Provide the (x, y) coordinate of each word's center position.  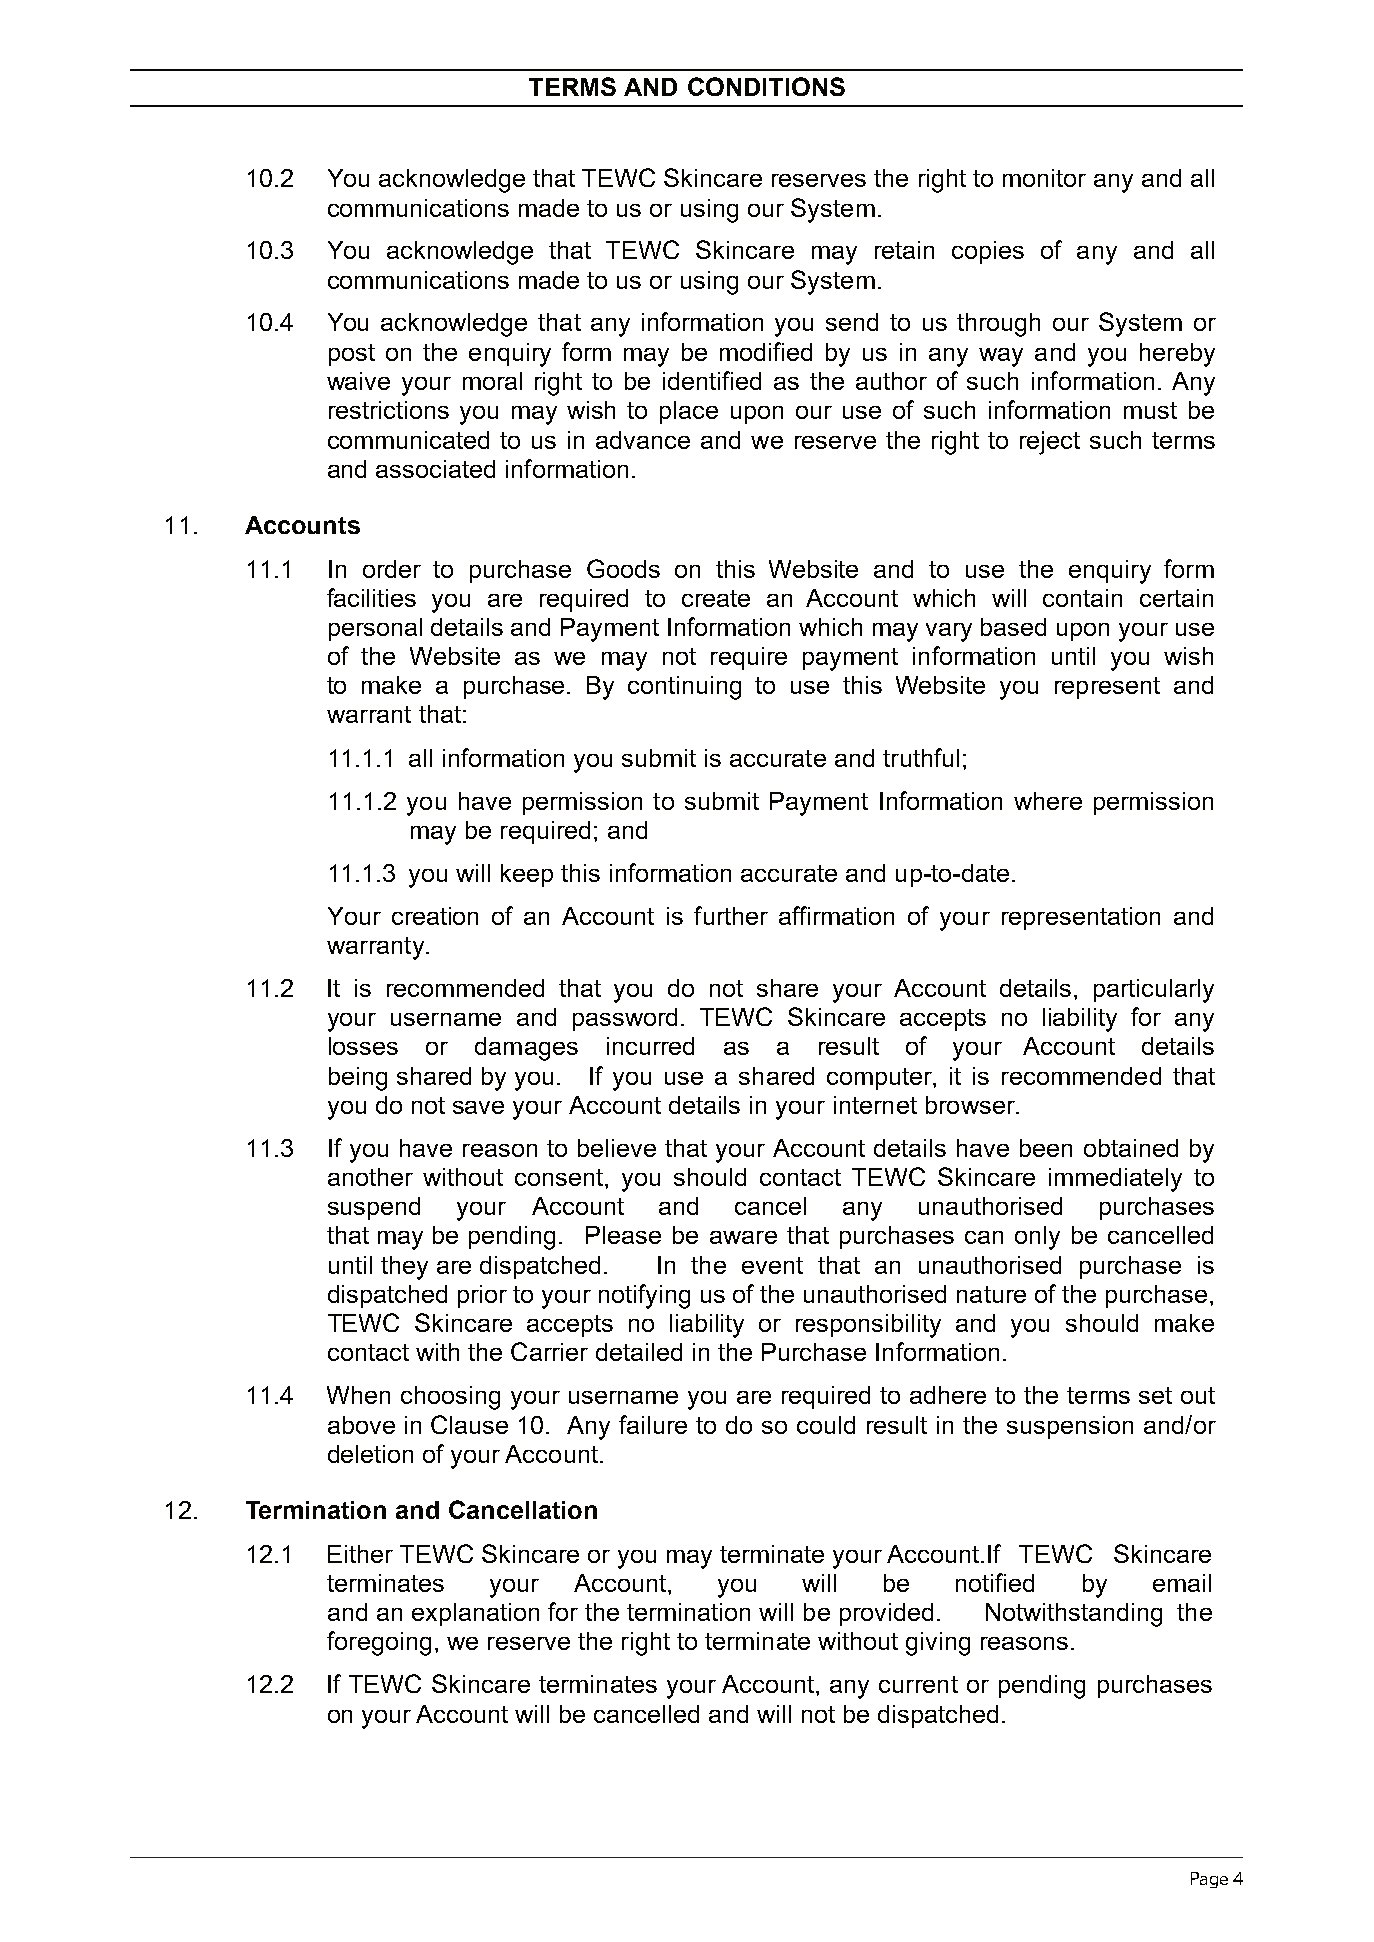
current (918, 1684)
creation (435, 916)
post (352, 355)
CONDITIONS (766, 86)
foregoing (379, 1643)
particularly (1154, 991)
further (731, 915)
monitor (1044, 178)
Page (1209, 1880)
